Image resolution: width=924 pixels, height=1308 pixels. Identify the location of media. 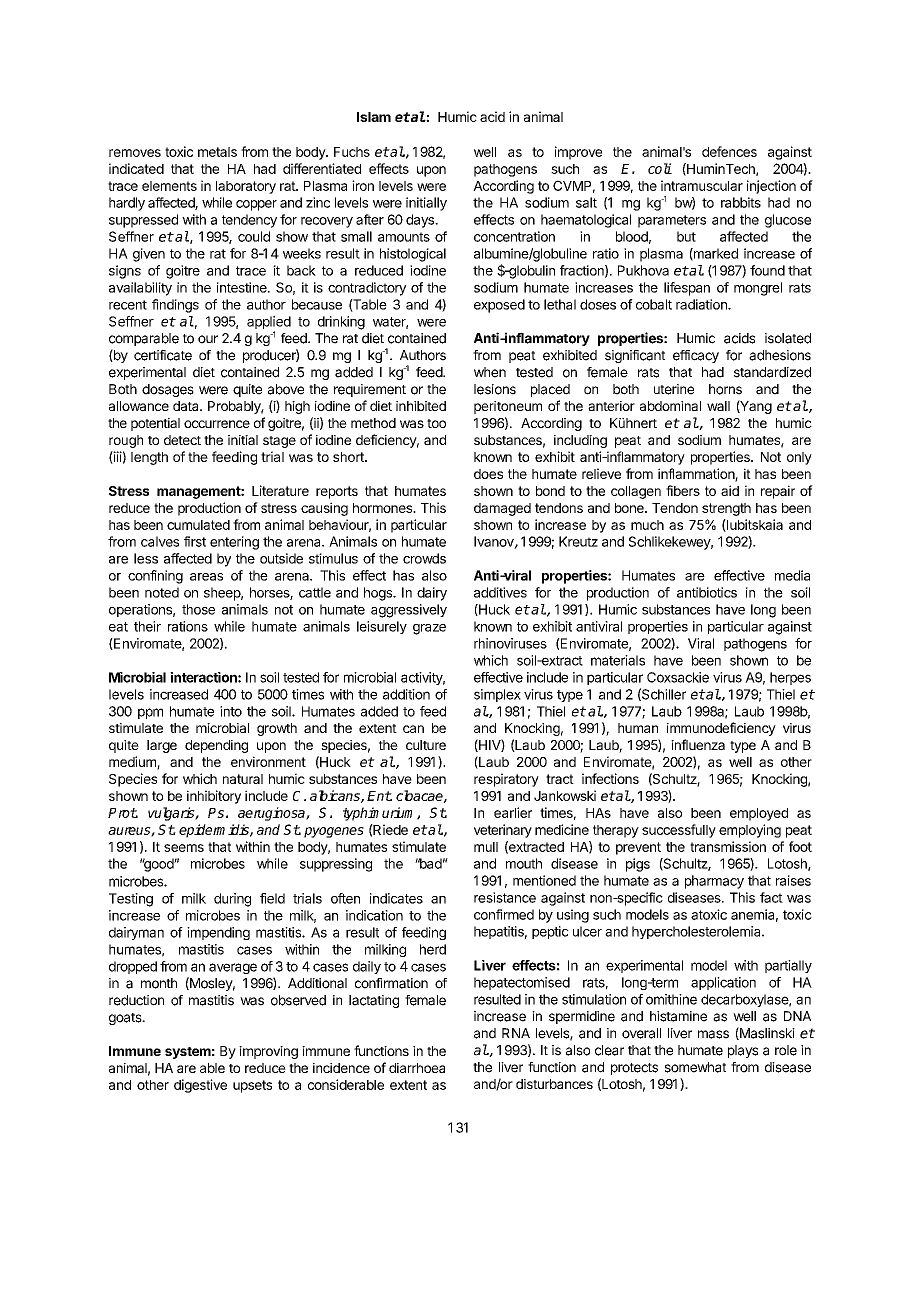
(792, 575).
